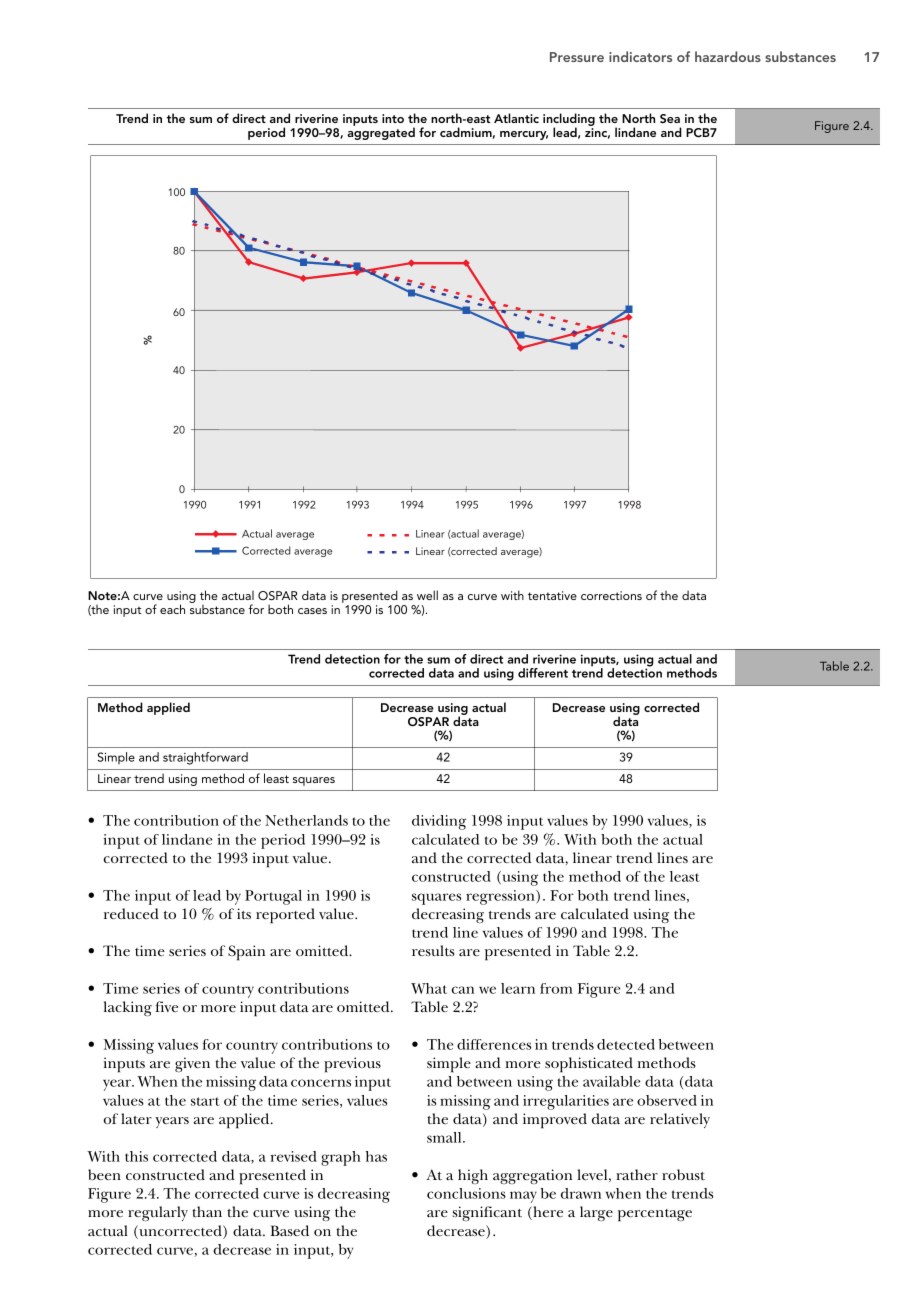 The height and width of the document is (1308, 924). Describe the element at coordinates (205, 758) in the document. I see `straightforward` at that location.
